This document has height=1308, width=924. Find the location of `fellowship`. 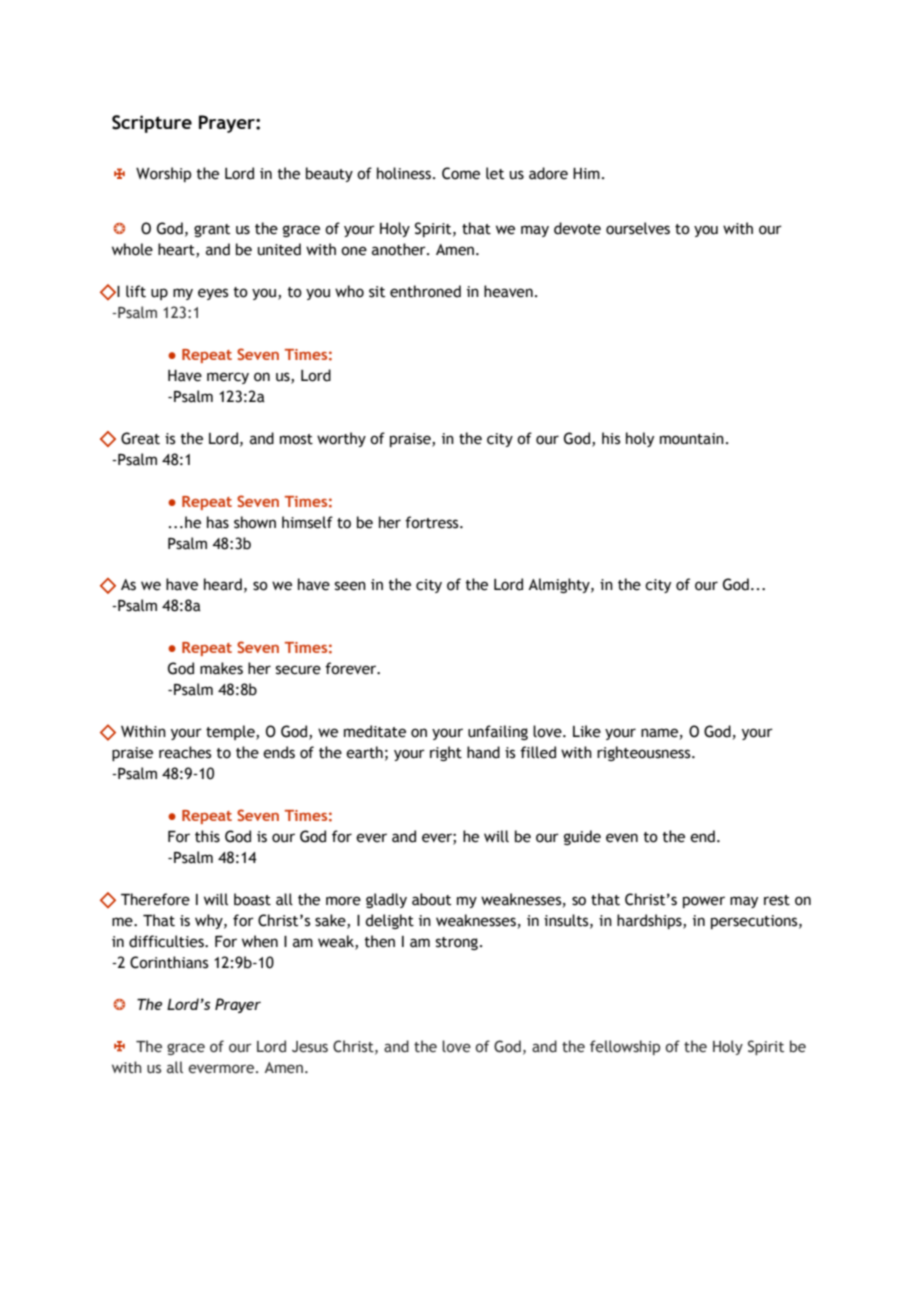

fellowship is located at coordinates (625, 1047).
